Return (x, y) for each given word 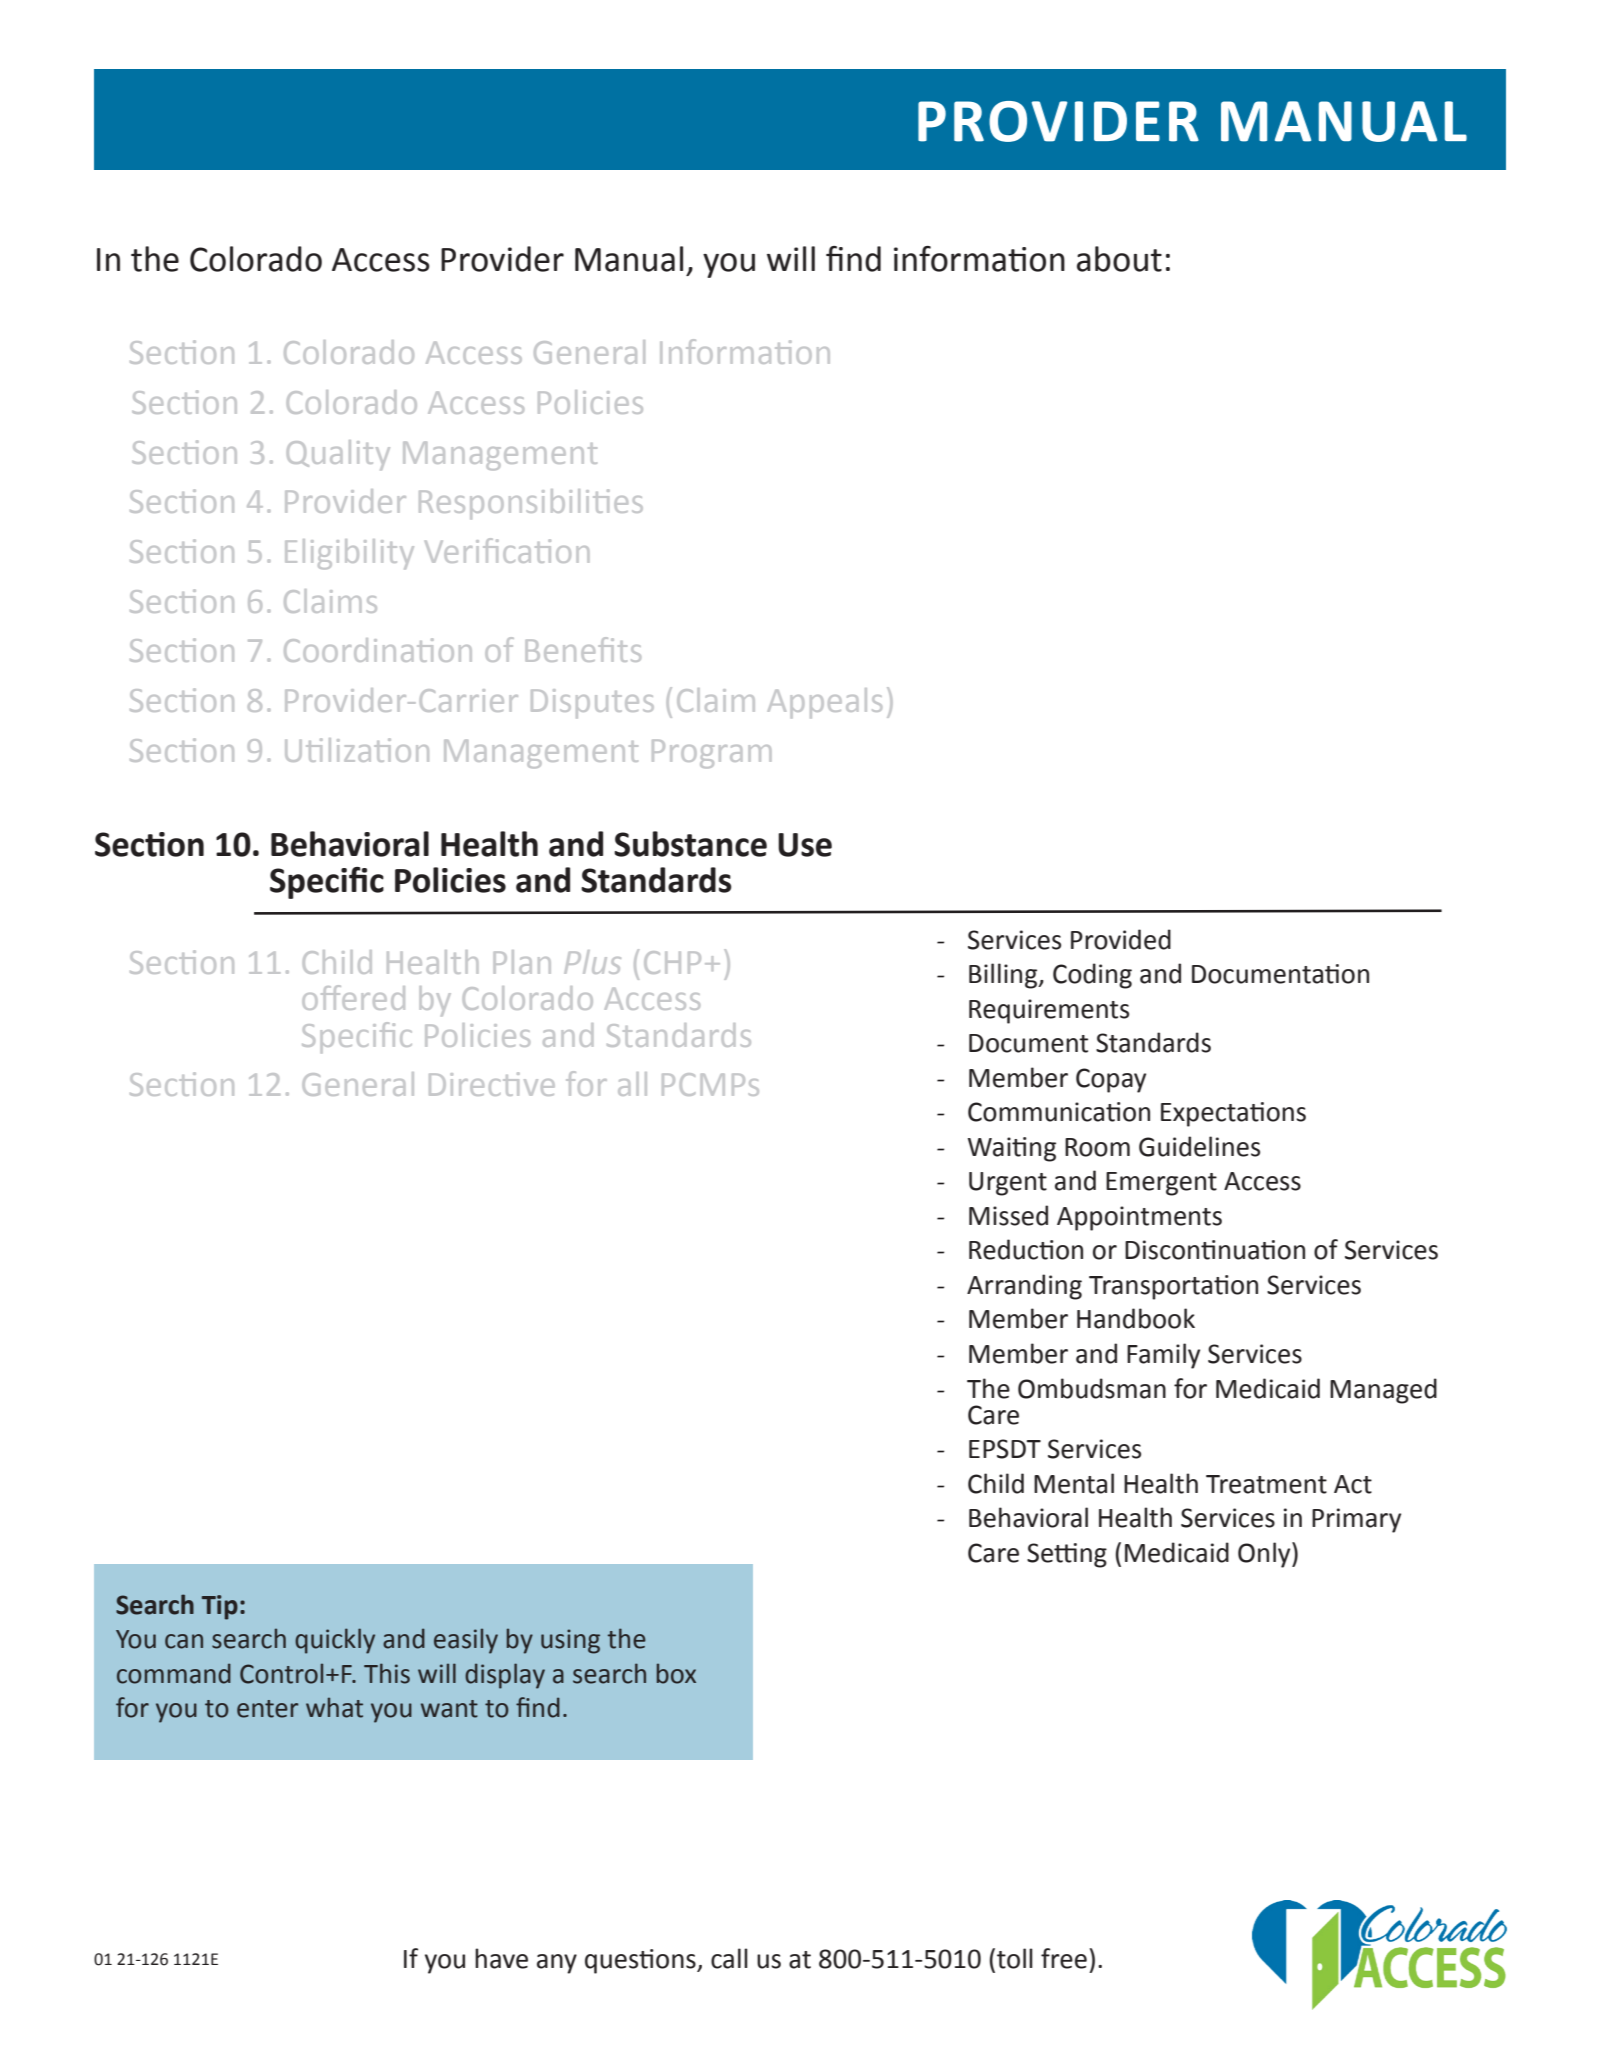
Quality (338, 455)
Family (1163, 1356)
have (501, 1958)
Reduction (1026, 1249)
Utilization (357, 750)
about (1119, 259)
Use (805, 845)
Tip (220, 1607)
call (729, 1958)
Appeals (825, 703)
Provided (1121, 939)
